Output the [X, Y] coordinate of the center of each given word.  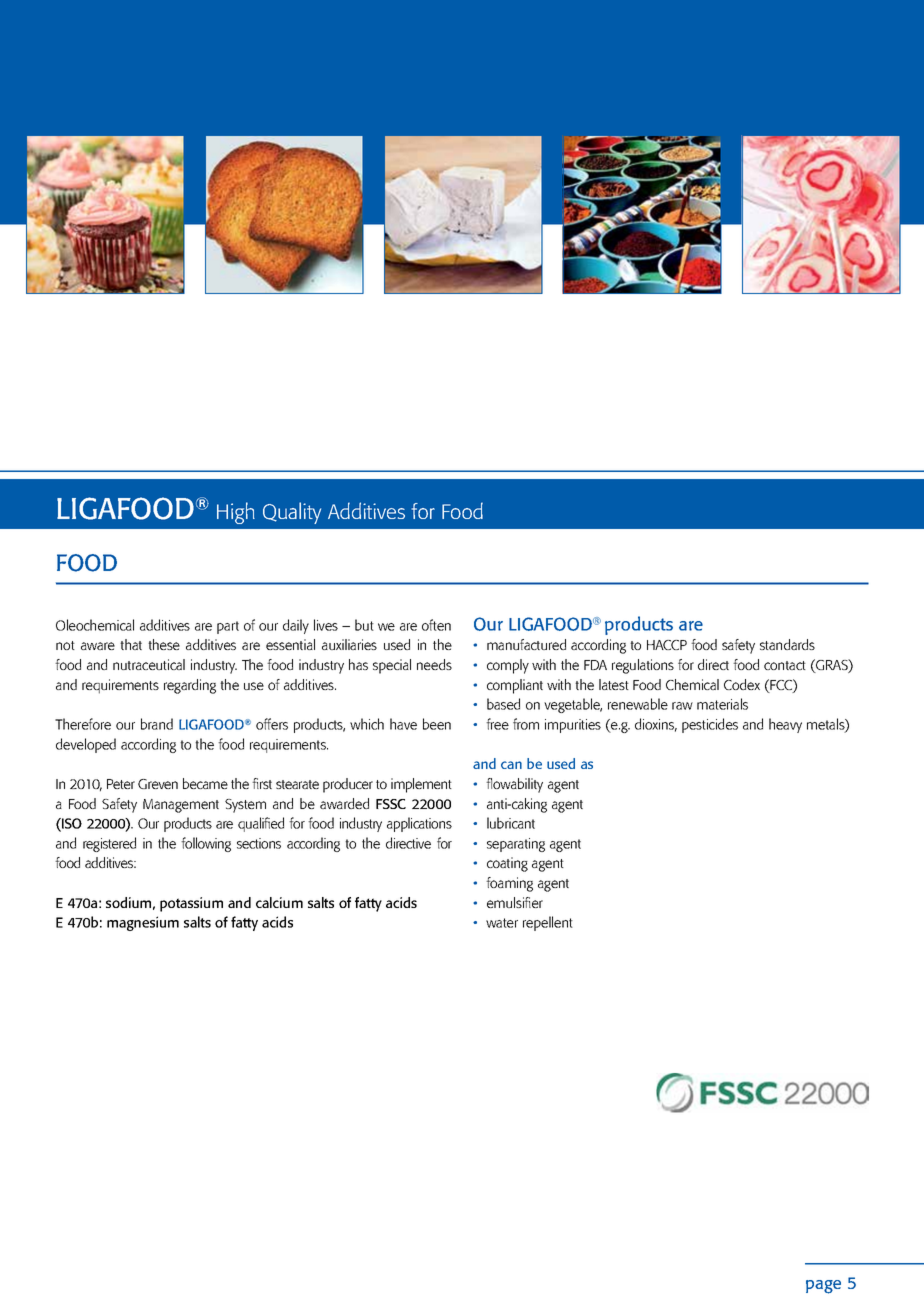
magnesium [143, 923]
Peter [121, 784]
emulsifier [515, 902]
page [823, 1287]
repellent [548, 923]
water [502, 923]
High [236, 513]
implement [421, 785]
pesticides [710, 725]
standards [787, 644]
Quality [292, 513]
